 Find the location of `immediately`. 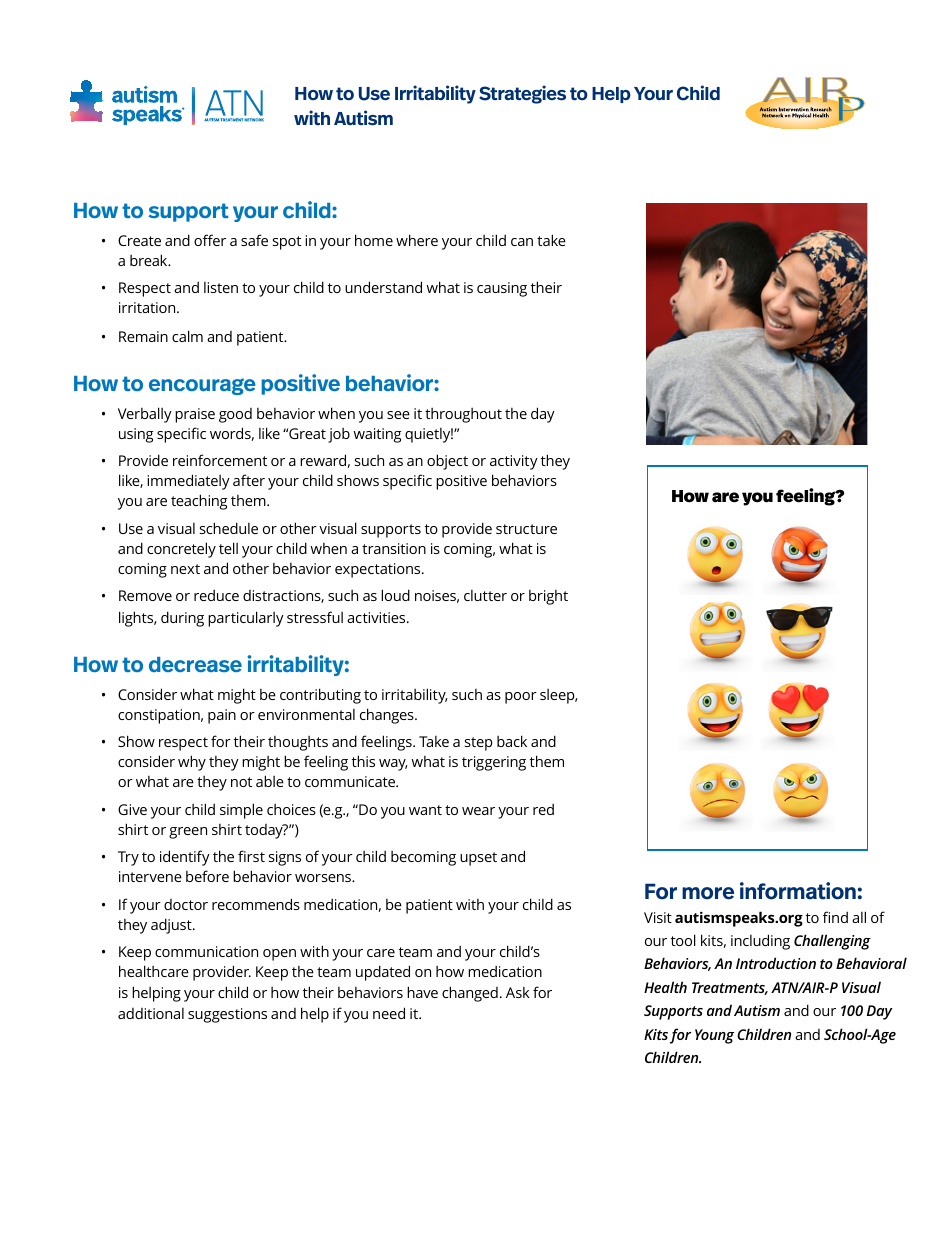

immediately is located at coordinates (188, 482).
